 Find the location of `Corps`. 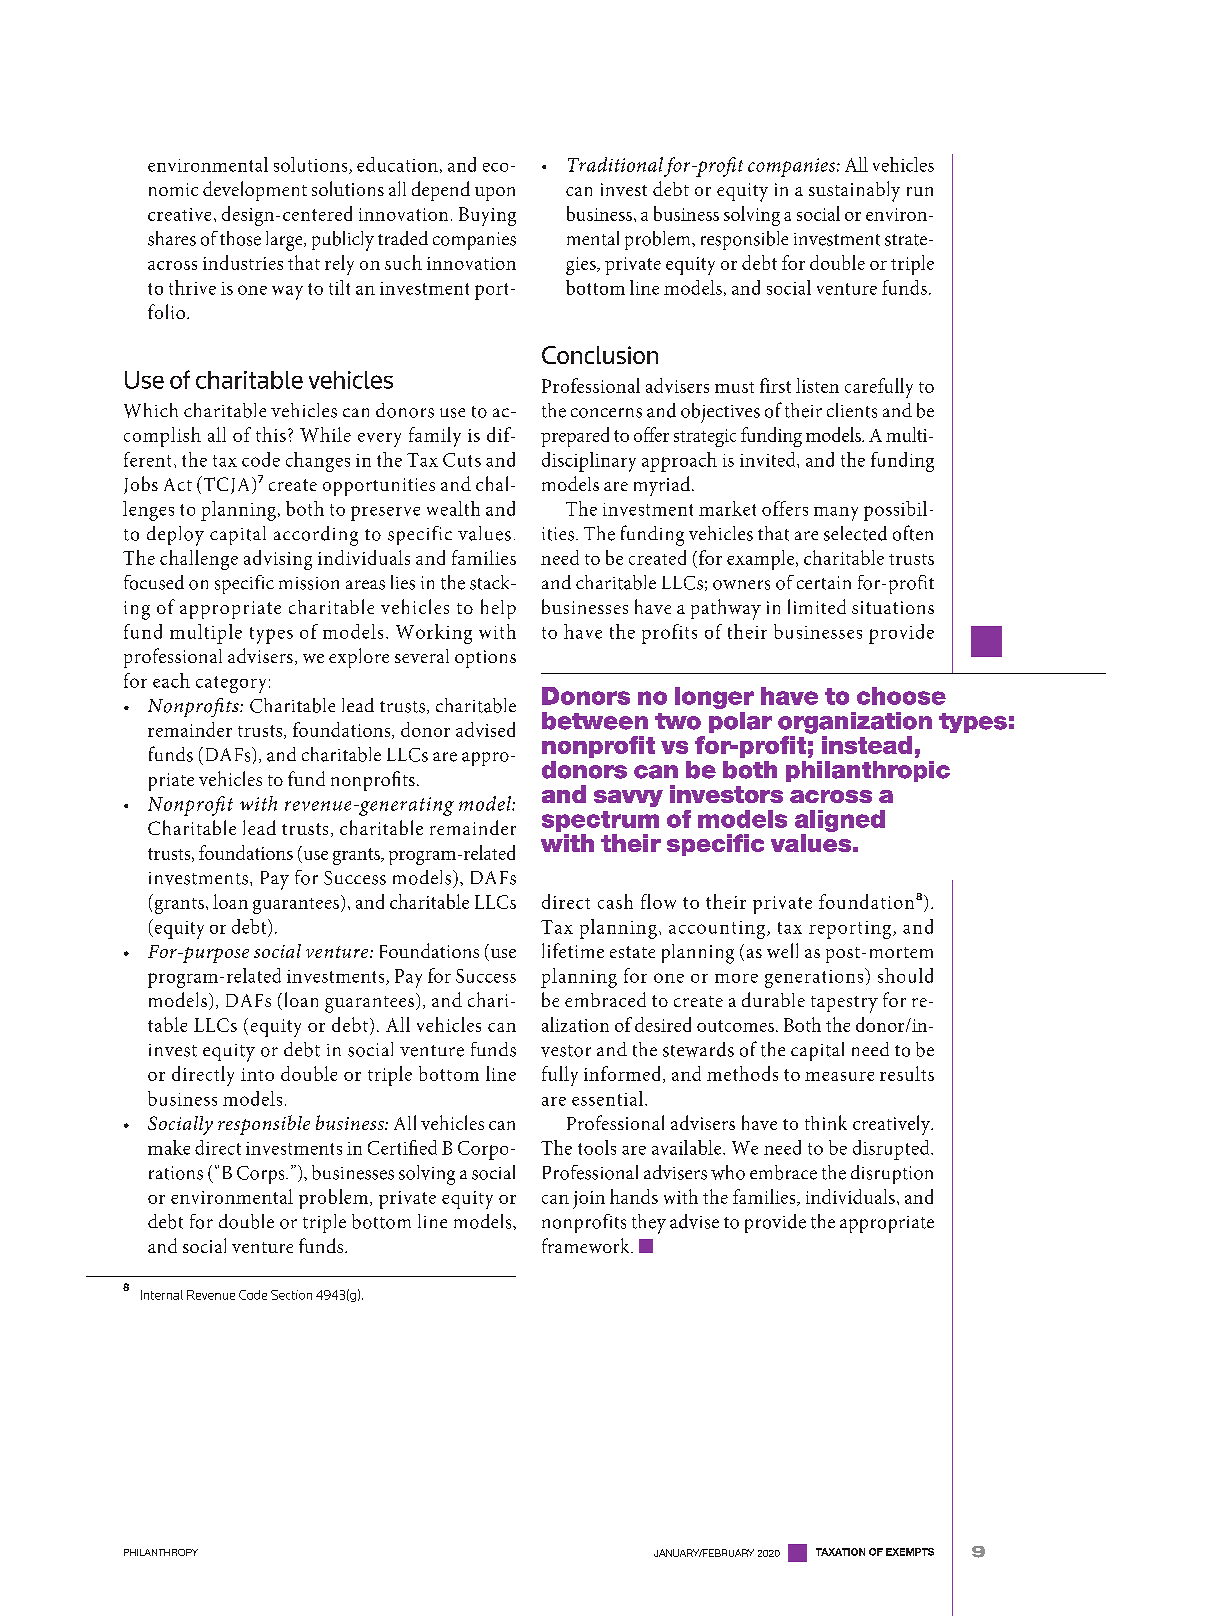

Corps is located at coordinates (262, 1175).
